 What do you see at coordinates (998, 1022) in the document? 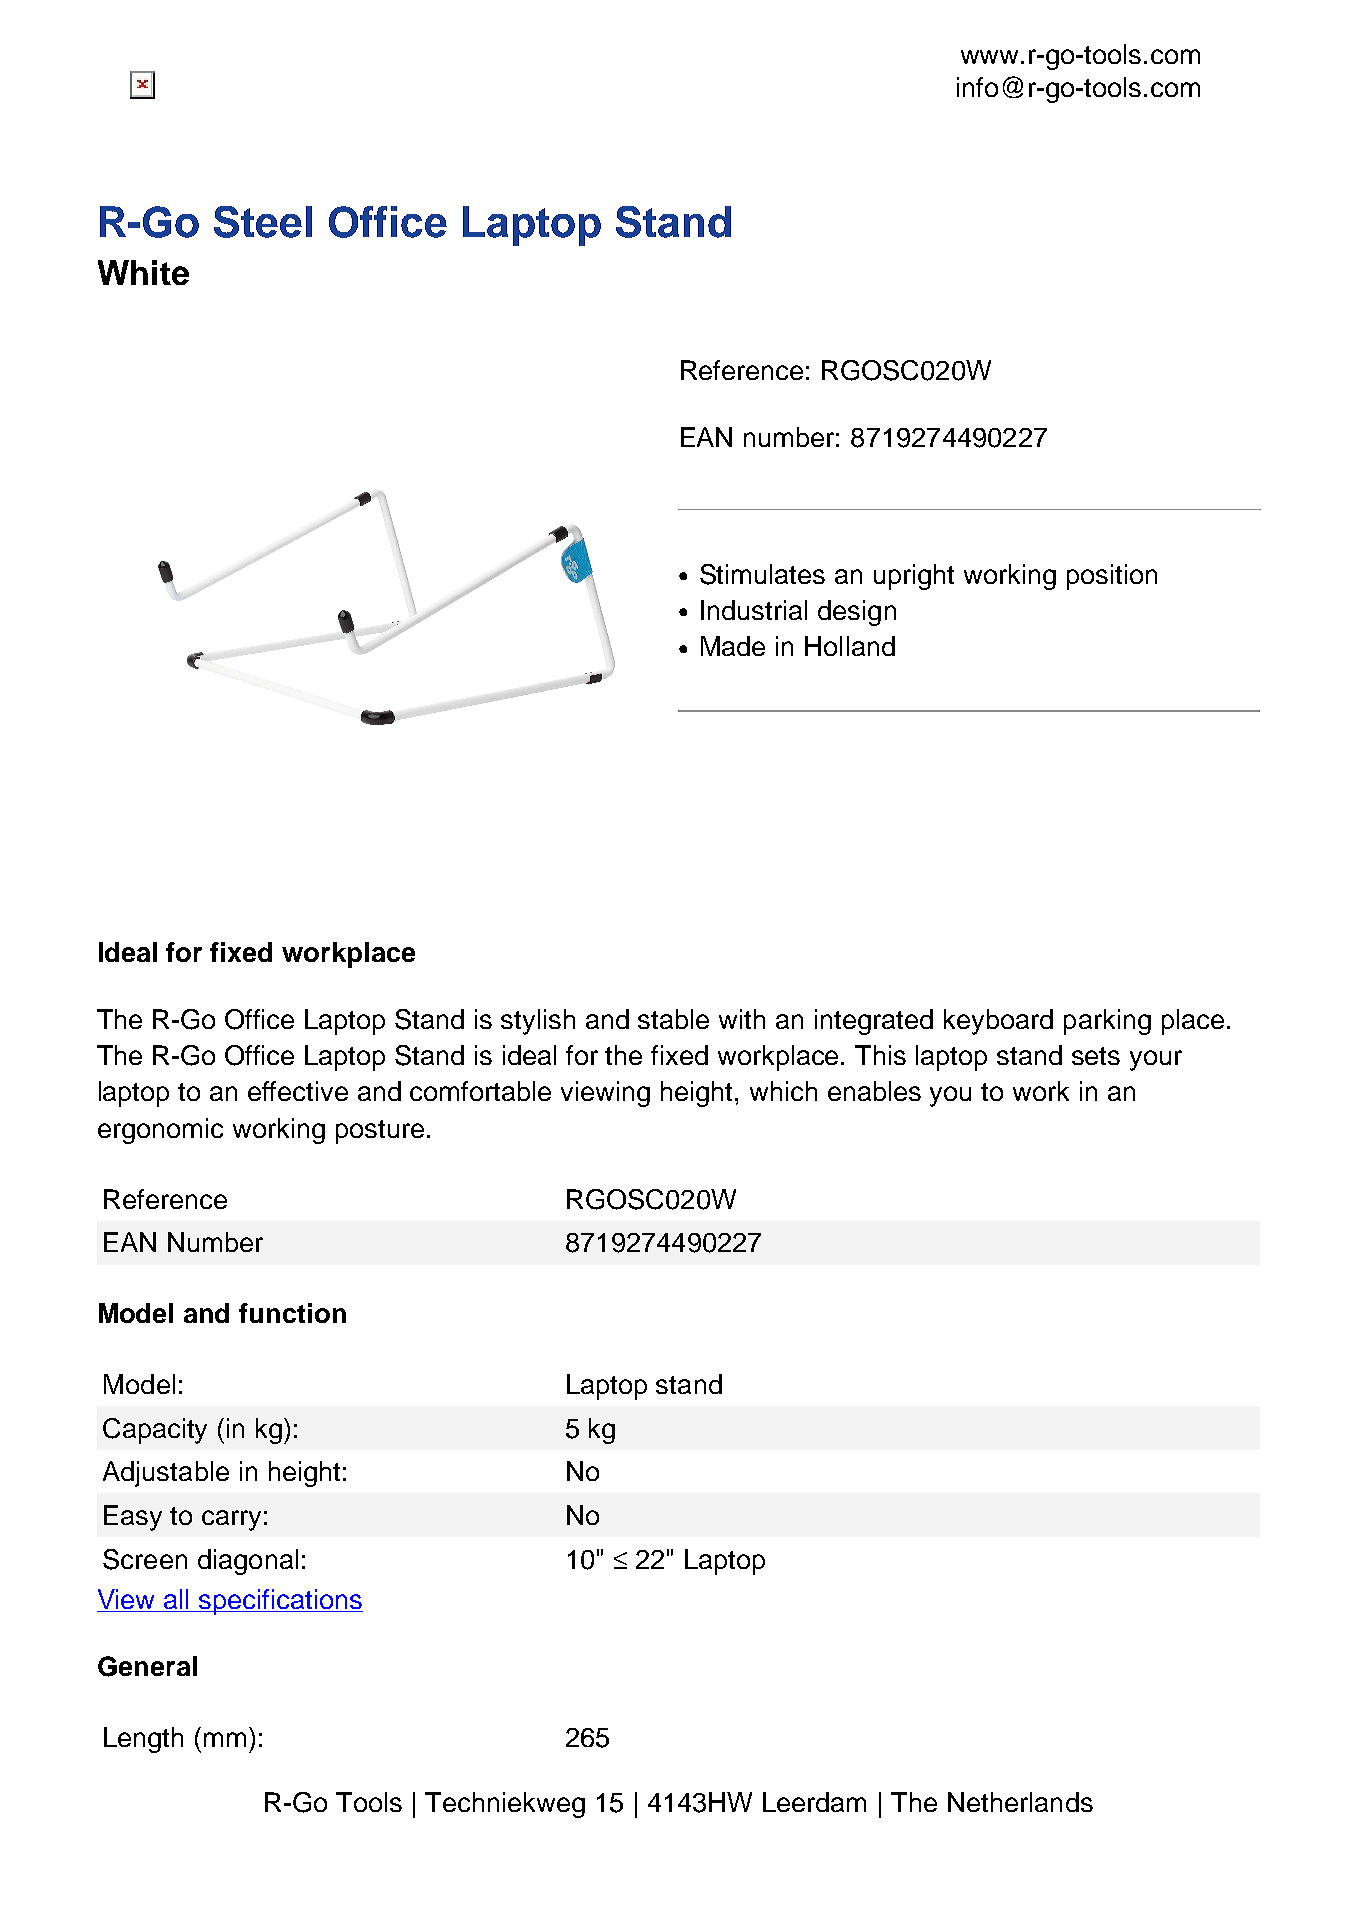
I see `keyboard` at bounding box center [998, 1022].
